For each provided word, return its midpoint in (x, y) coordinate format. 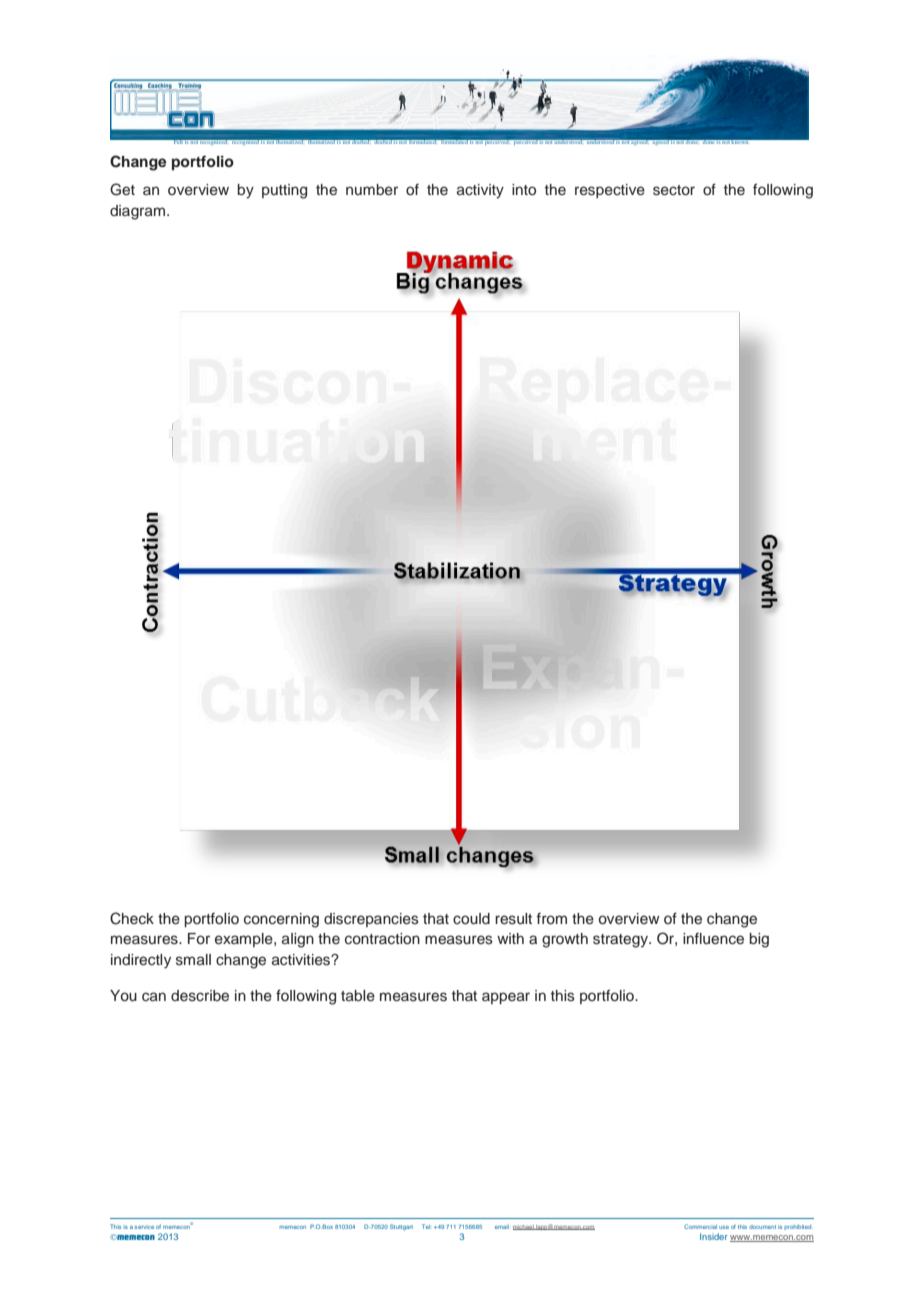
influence (713, 939)
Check (132, 918)
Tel (427, 1226)
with (510, 938)
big (759, 940)
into (524, 190)
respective (610, 191)
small (193, 960)
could (471, 919)
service (144, 1227)
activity (480, 191)
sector (674, 190)
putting (284, 191)
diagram (137, 212)
